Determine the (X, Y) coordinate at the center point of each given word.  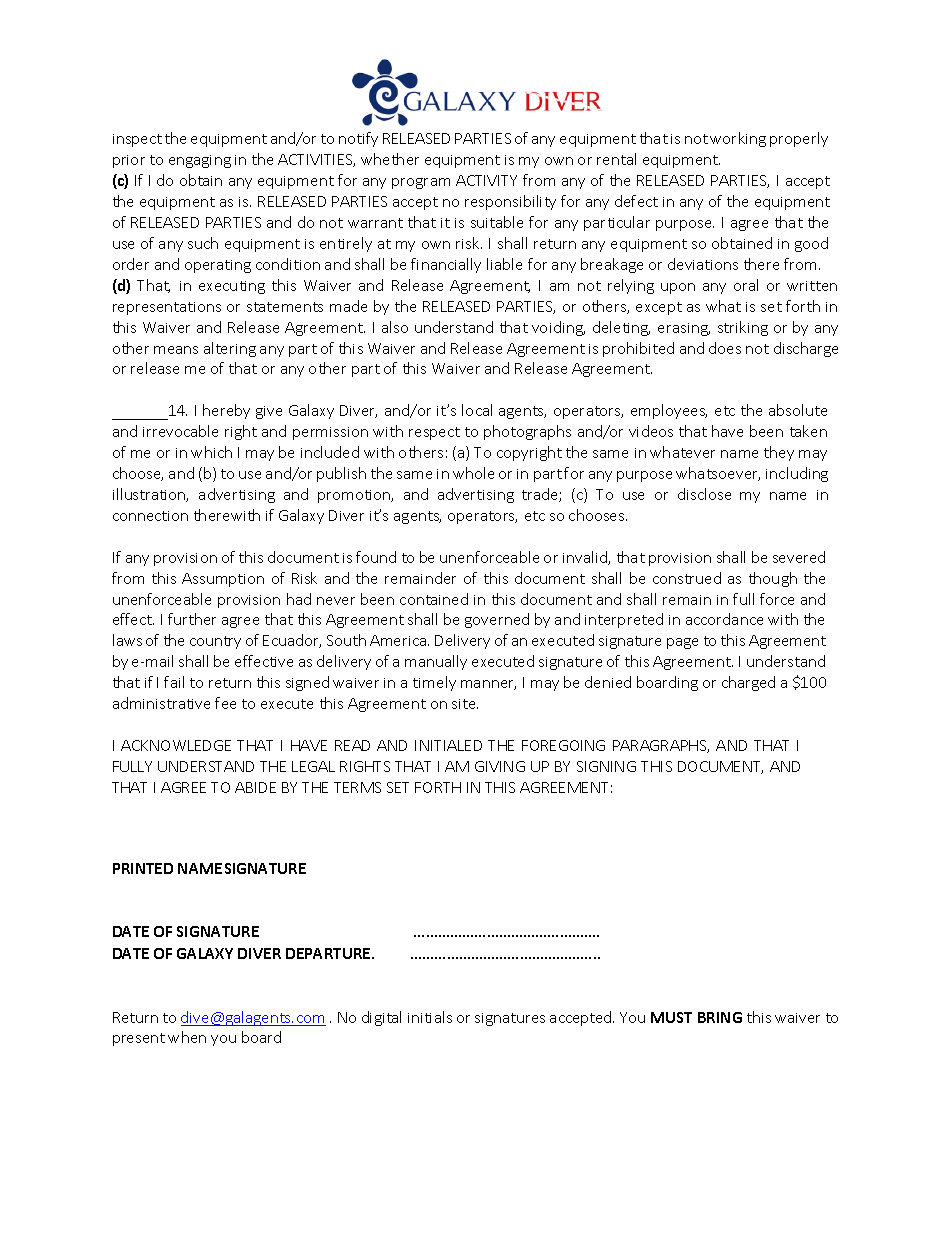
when (187, 1037)
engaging (200, 161)
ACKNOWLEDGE (176, 745)
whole (473, 473)
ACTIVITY (486, 180)
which (211, 452)
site (465, 704)
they (779, 453)
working (738, 139)
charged (748, 683)
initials (430, 1017)
